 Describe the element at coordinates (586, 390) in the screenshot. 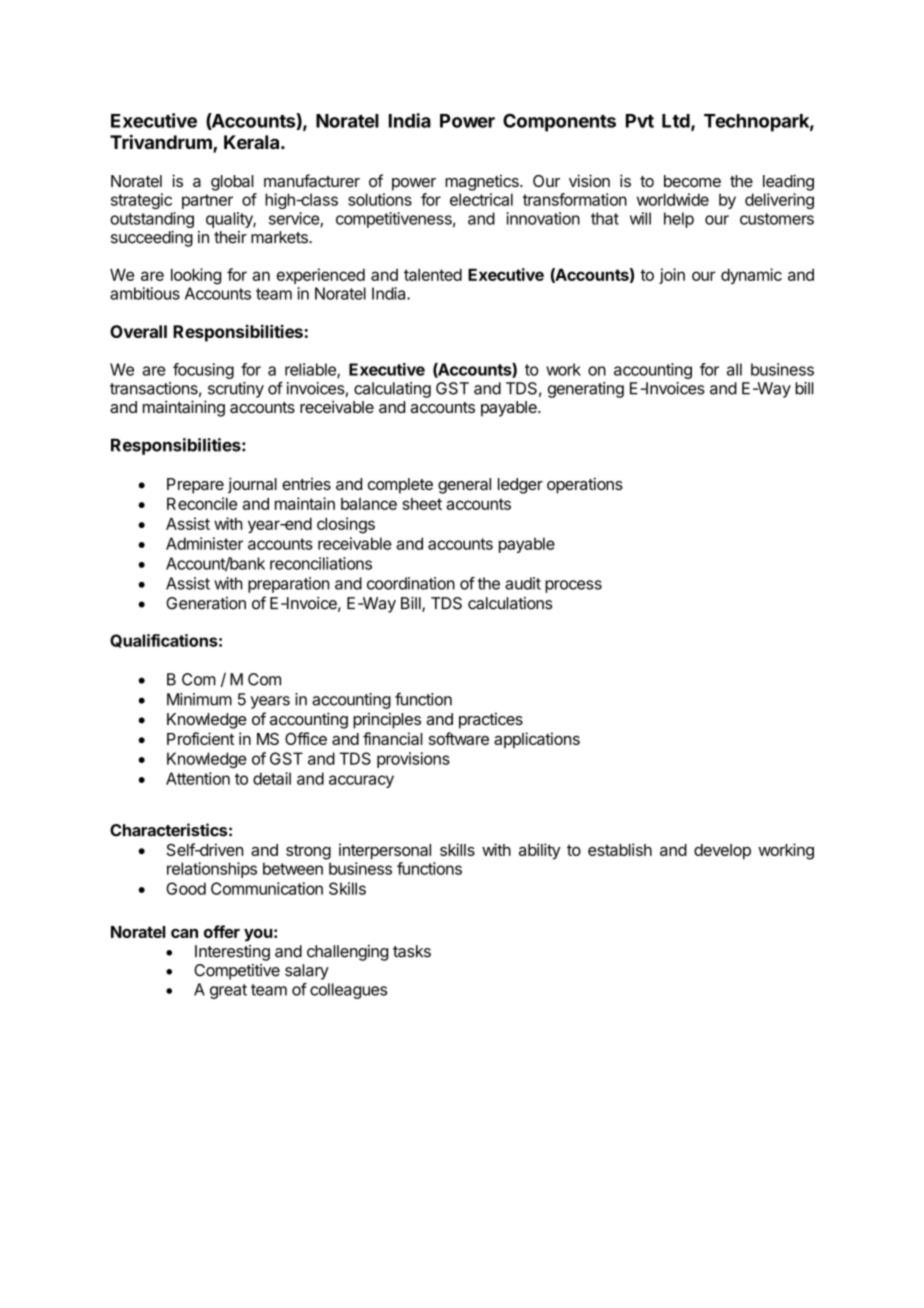

I see `generating` at that location.
